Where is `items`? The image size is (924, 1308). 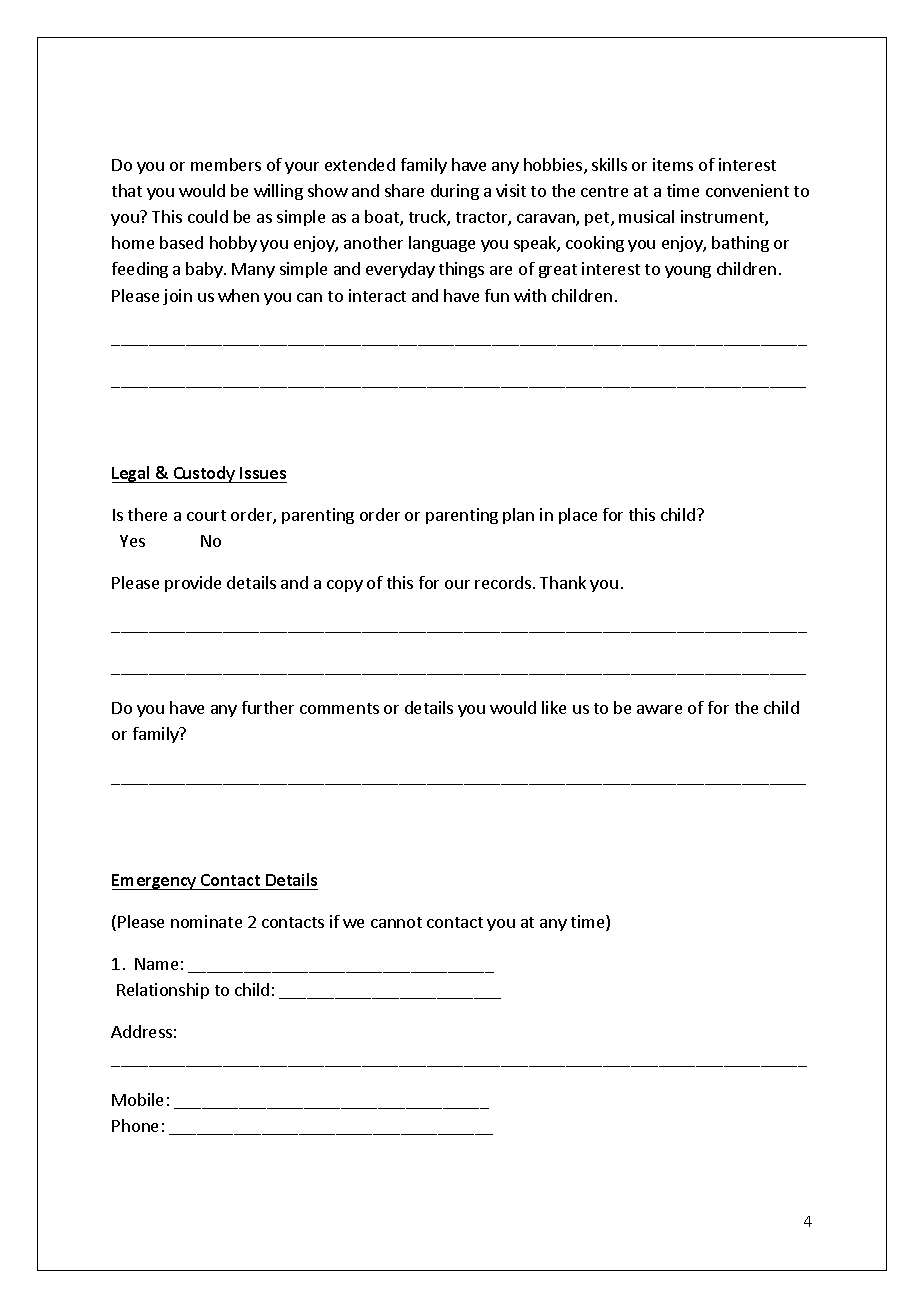
items is located at coordinates (673, 164).
